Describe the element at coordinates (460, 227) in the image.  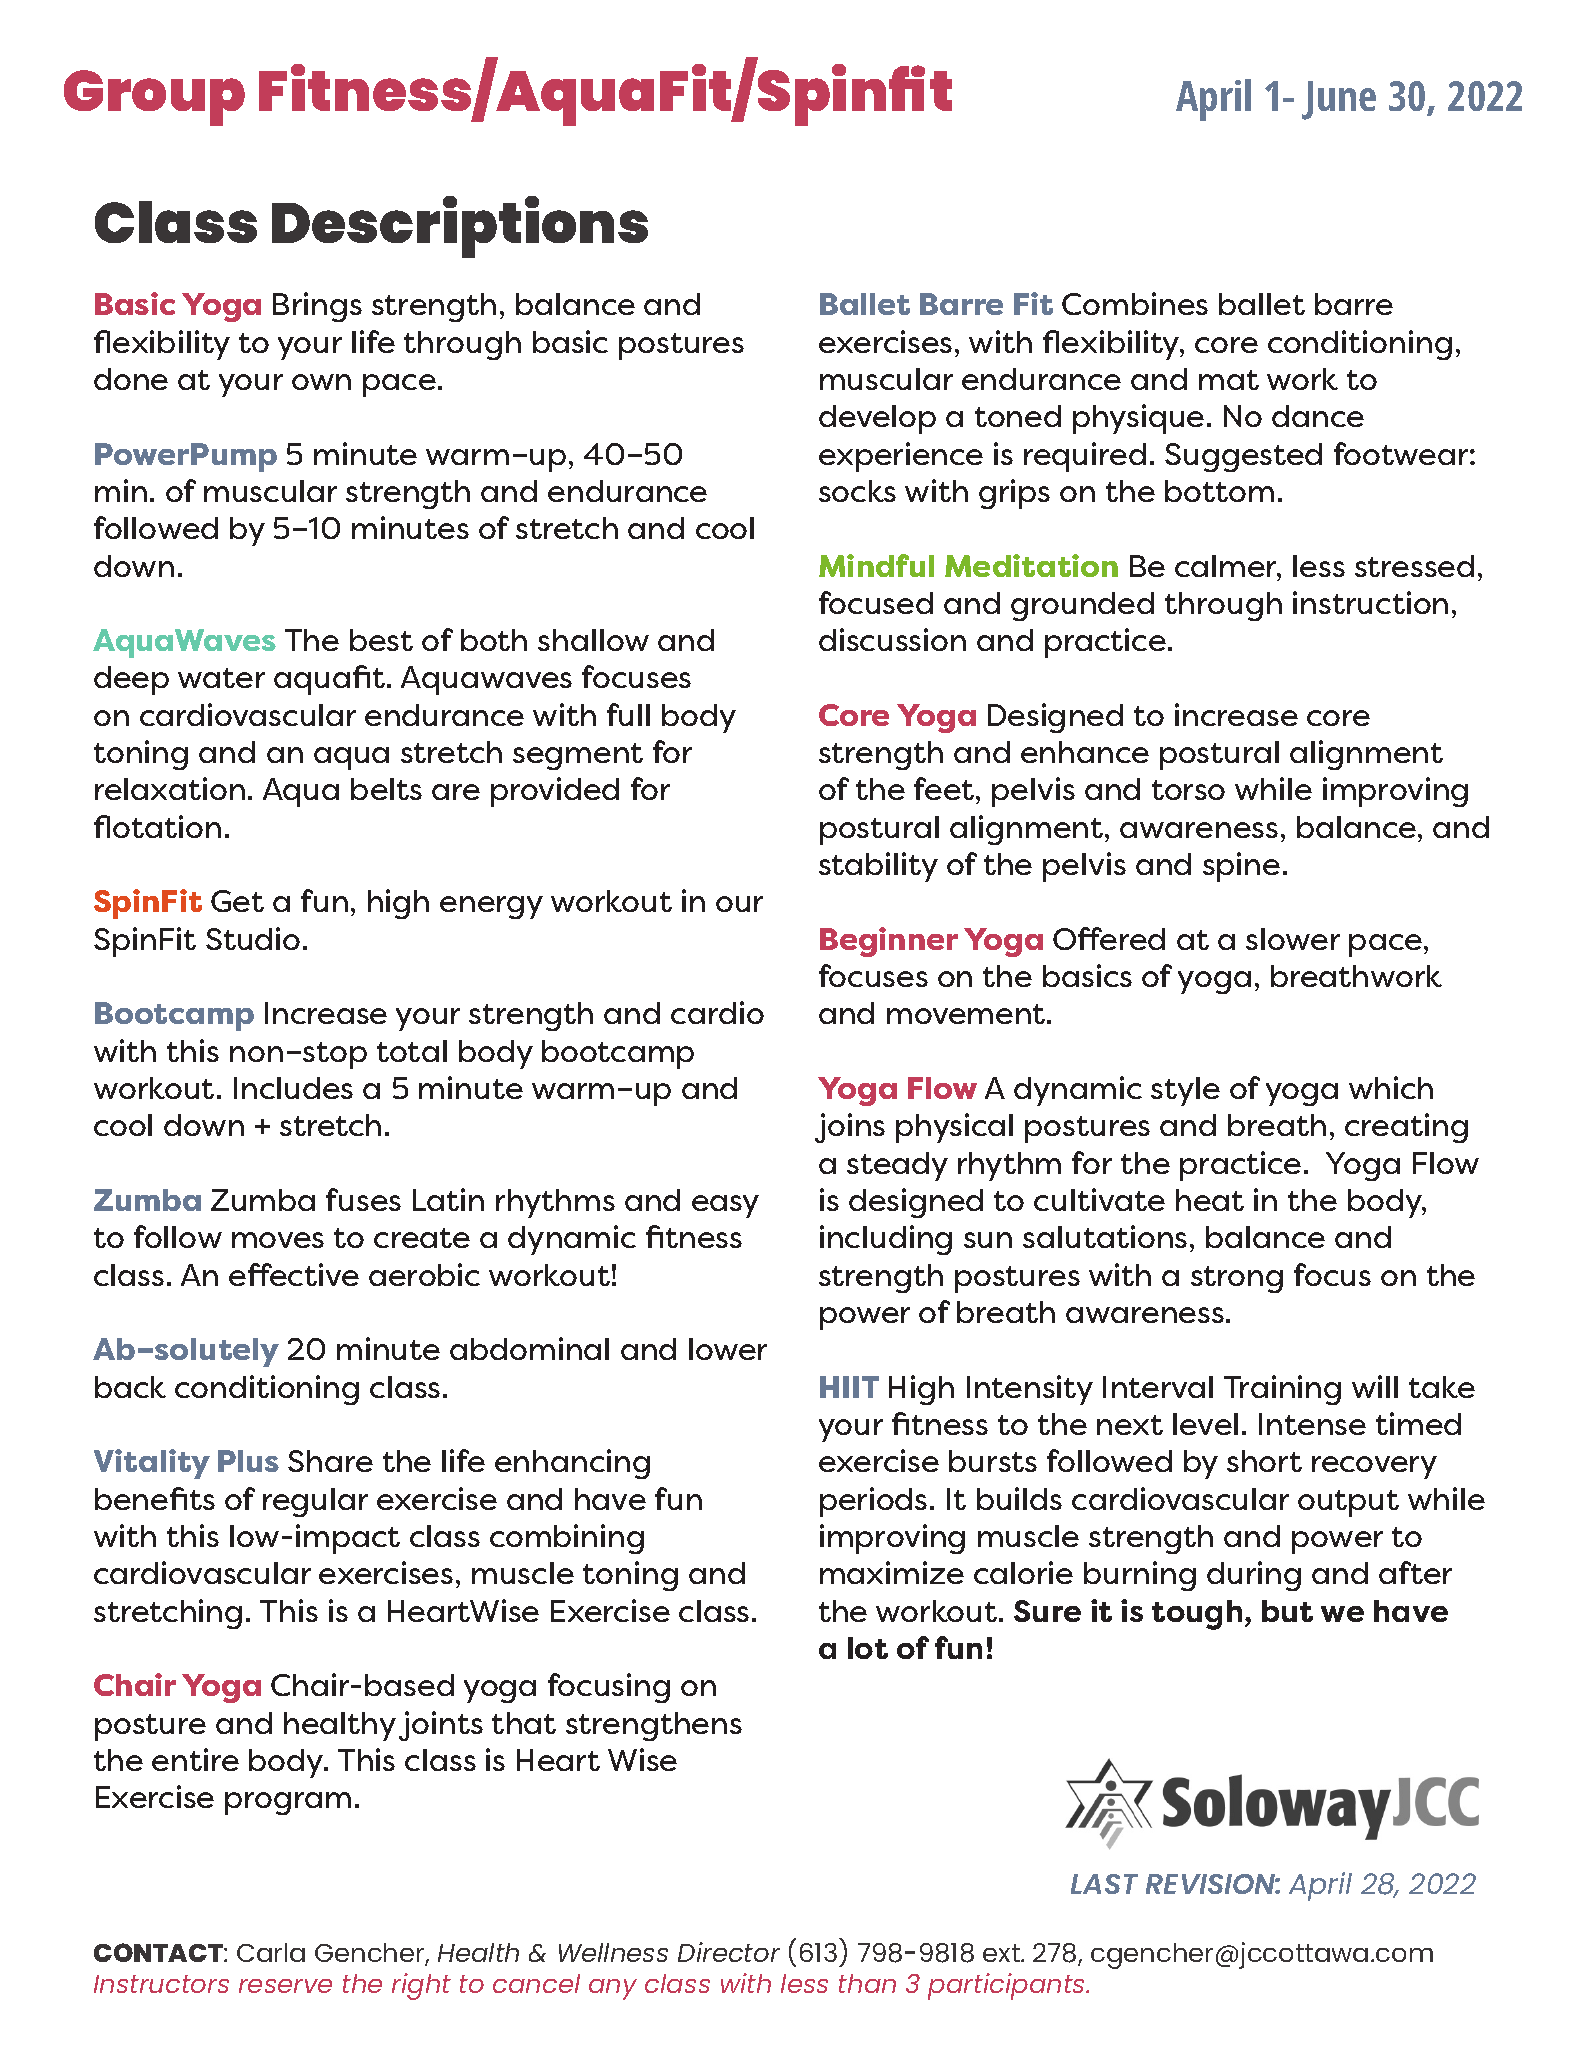
I see `Descriptions` at that location.
